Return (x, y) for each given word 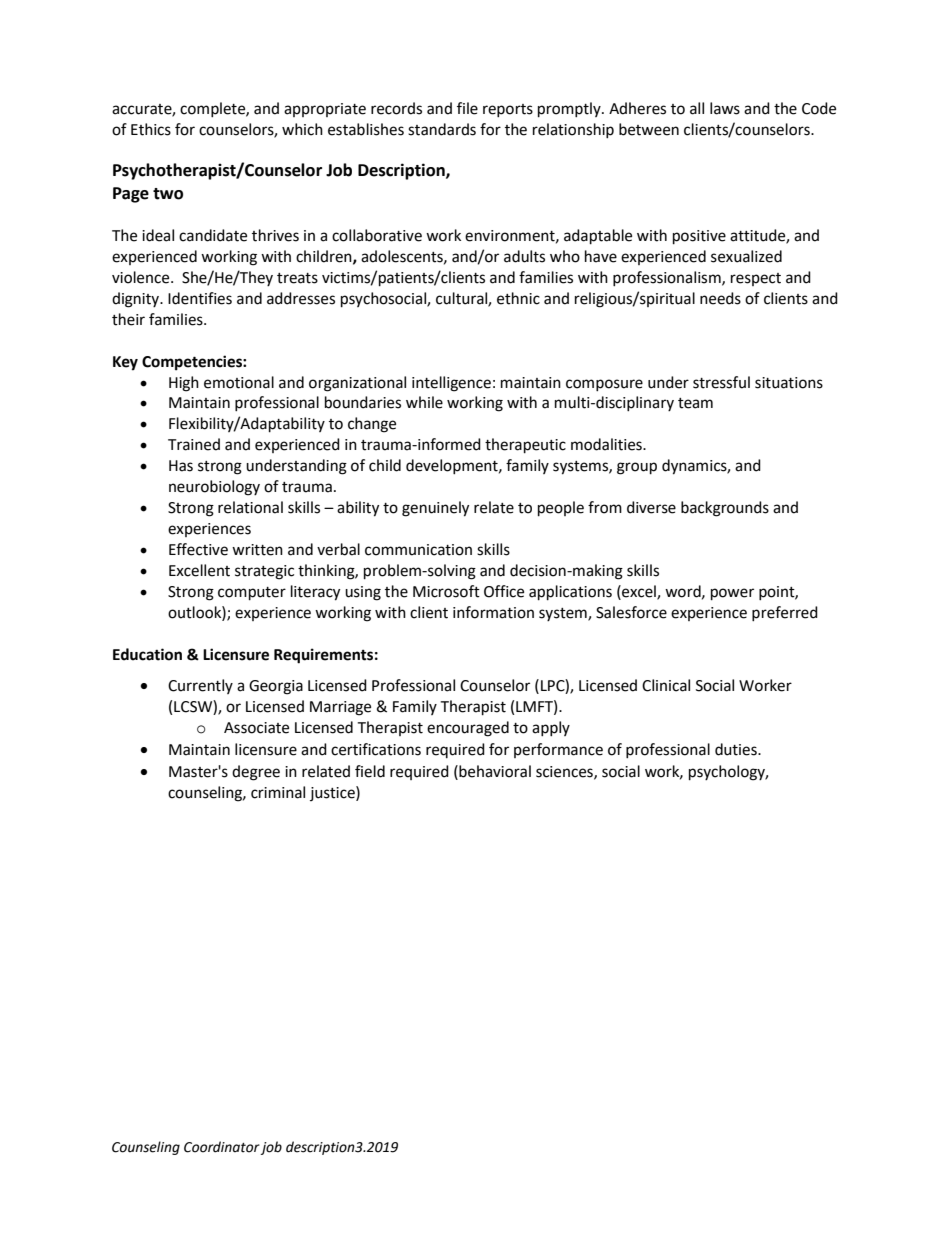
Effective (198, 549)
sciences (565, 772)
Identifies (200, 298)
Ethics (151, 129)
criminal (278, 792)
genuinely (435, 509)
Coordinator (222, 1148)
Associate (256, 728)
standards (442, 129)
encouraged (468, 729)
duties (737, 749)
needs (720, 298)
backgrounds (725, 509)
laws (725, 108)
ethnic (518, 298)
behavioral (494, 771)
